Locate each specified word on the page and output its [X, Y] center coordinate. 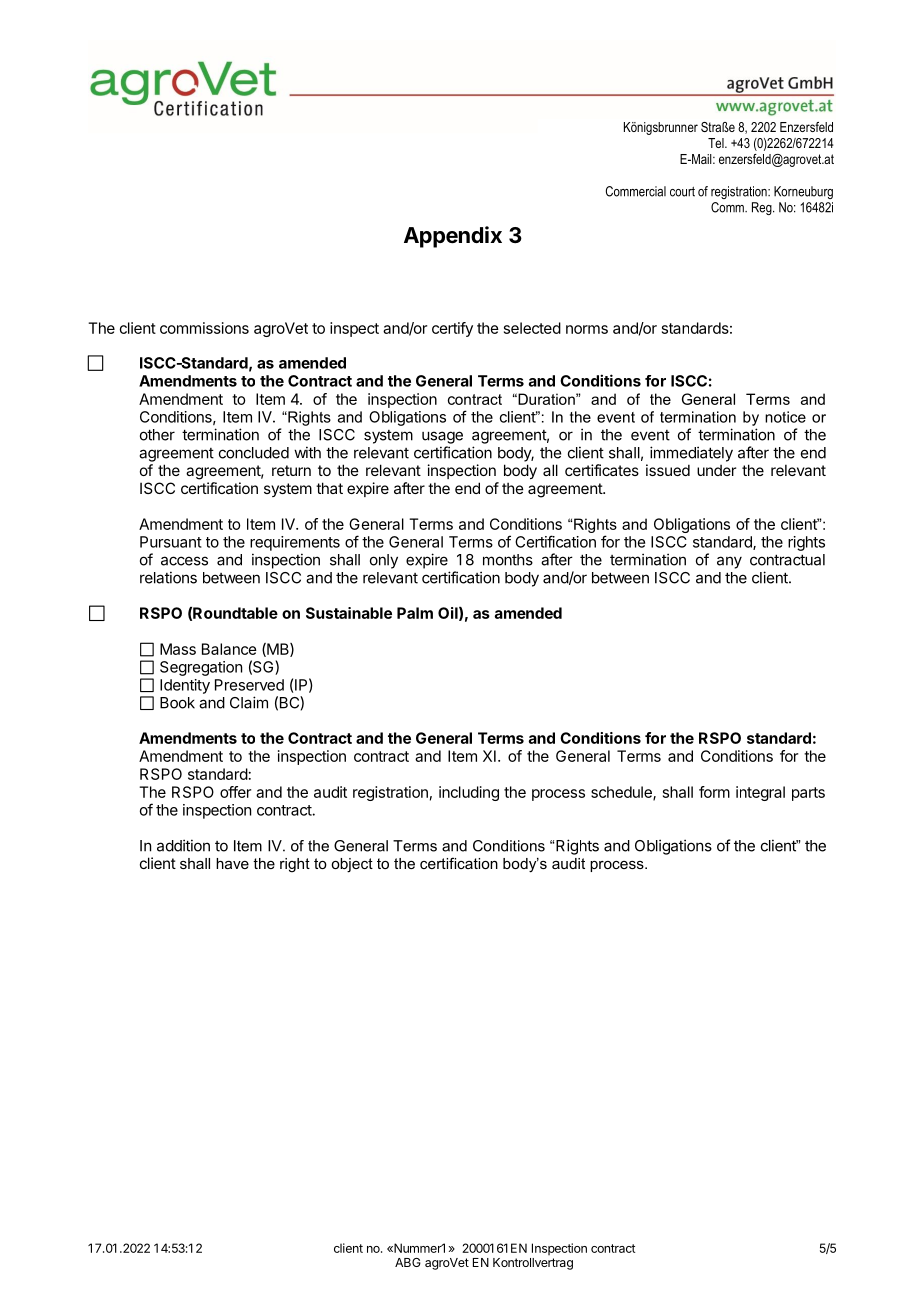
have [232, 863]
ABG [408, 1262]
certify [452, 329]
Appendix [453, 237]
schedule [622, 793]
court [682, 192]
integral [760, 793]
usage [442, 437]
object [352, 865]
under [716, 470]
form [714, 792]
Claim [249, 702]
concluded [254, 453]
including [469, 793]
